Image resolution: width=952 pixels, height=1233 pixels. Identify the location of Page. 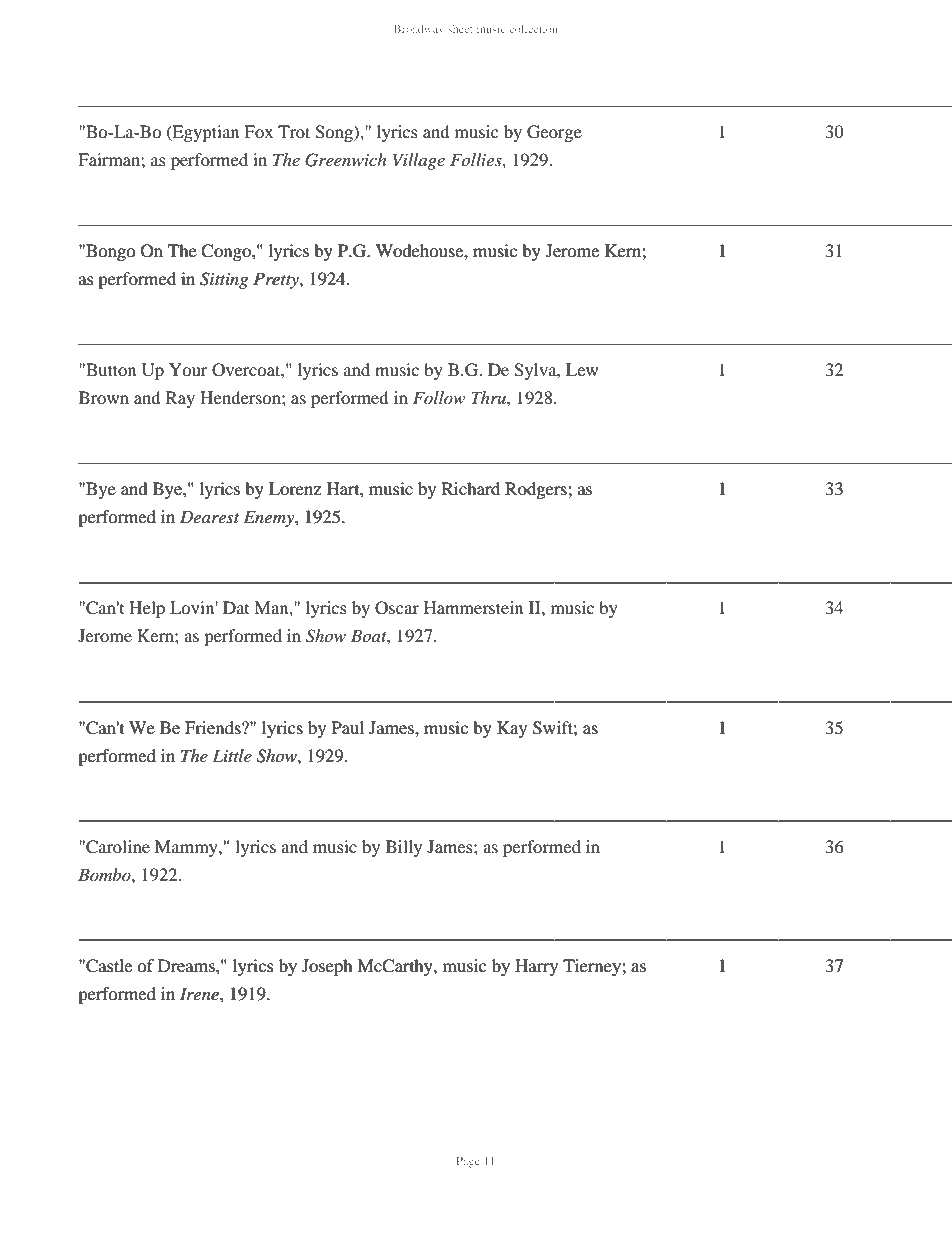
(468, 1162).
